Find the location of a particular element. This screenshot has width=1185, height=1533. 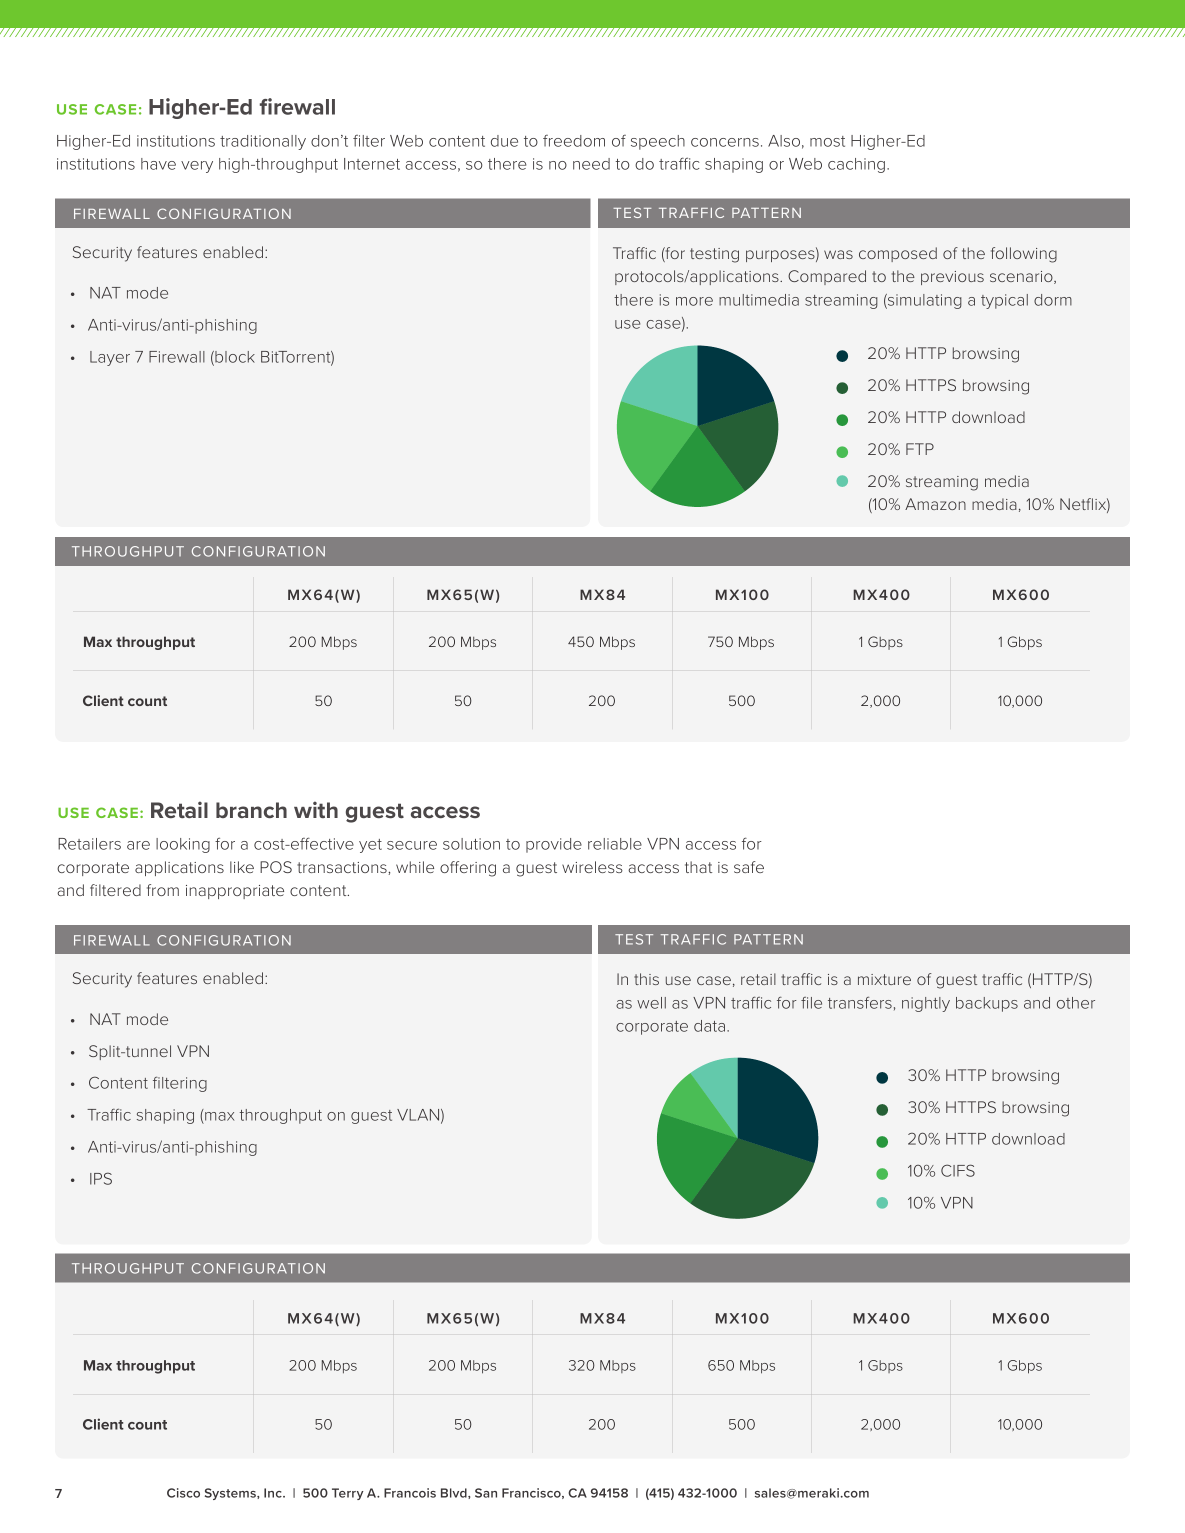

very is located at coordinates (197, 167).
